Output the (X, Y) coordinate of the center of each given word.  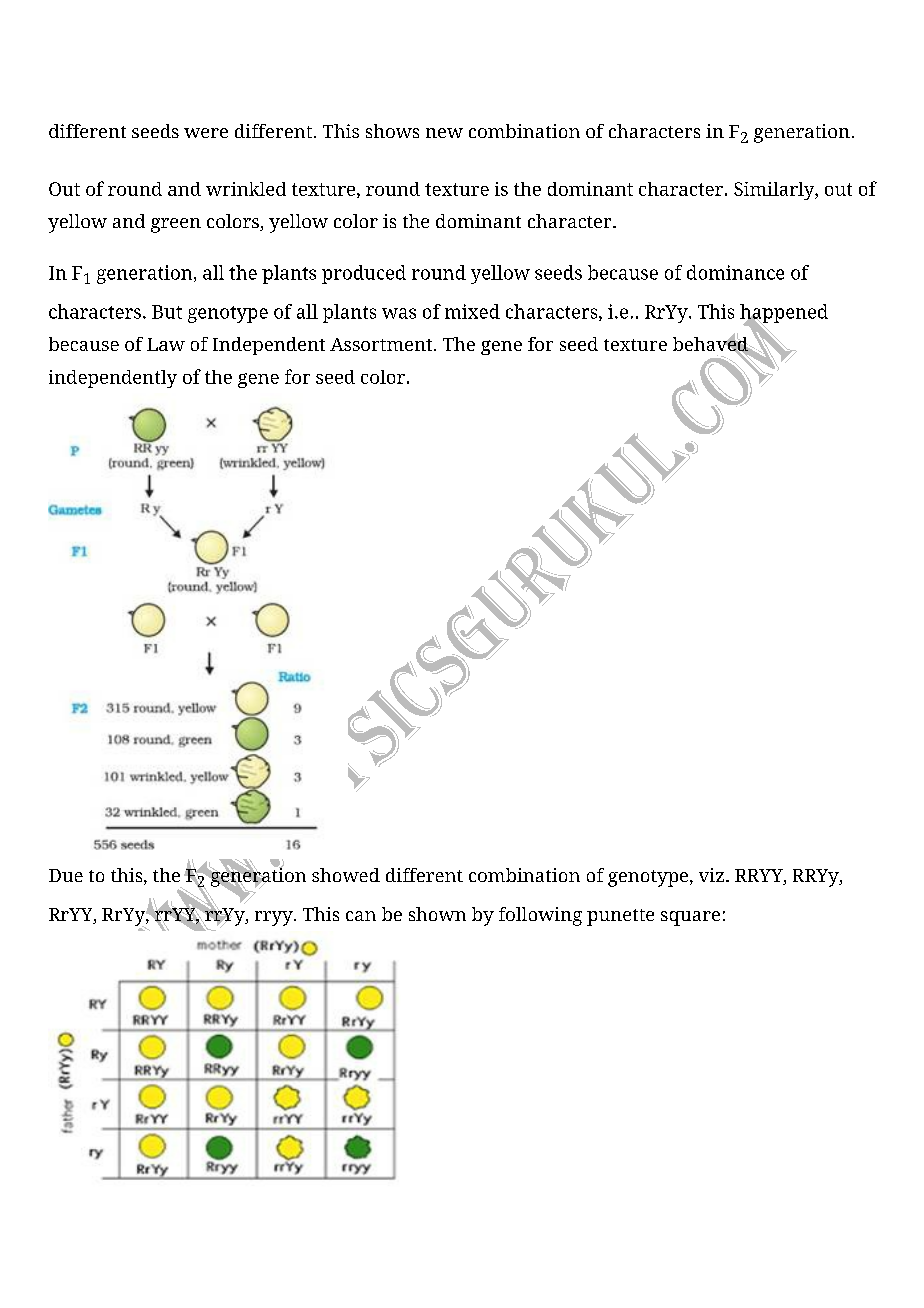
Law (166, 344)
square (690, 918)
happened (784, 314)
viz (711, 875)
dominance (735, 272)
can (361, 916)
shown (437, 914)
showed (346, 875)
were (206, 133)
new (444, 133)
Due (66, 875)
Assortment (382, 344)
